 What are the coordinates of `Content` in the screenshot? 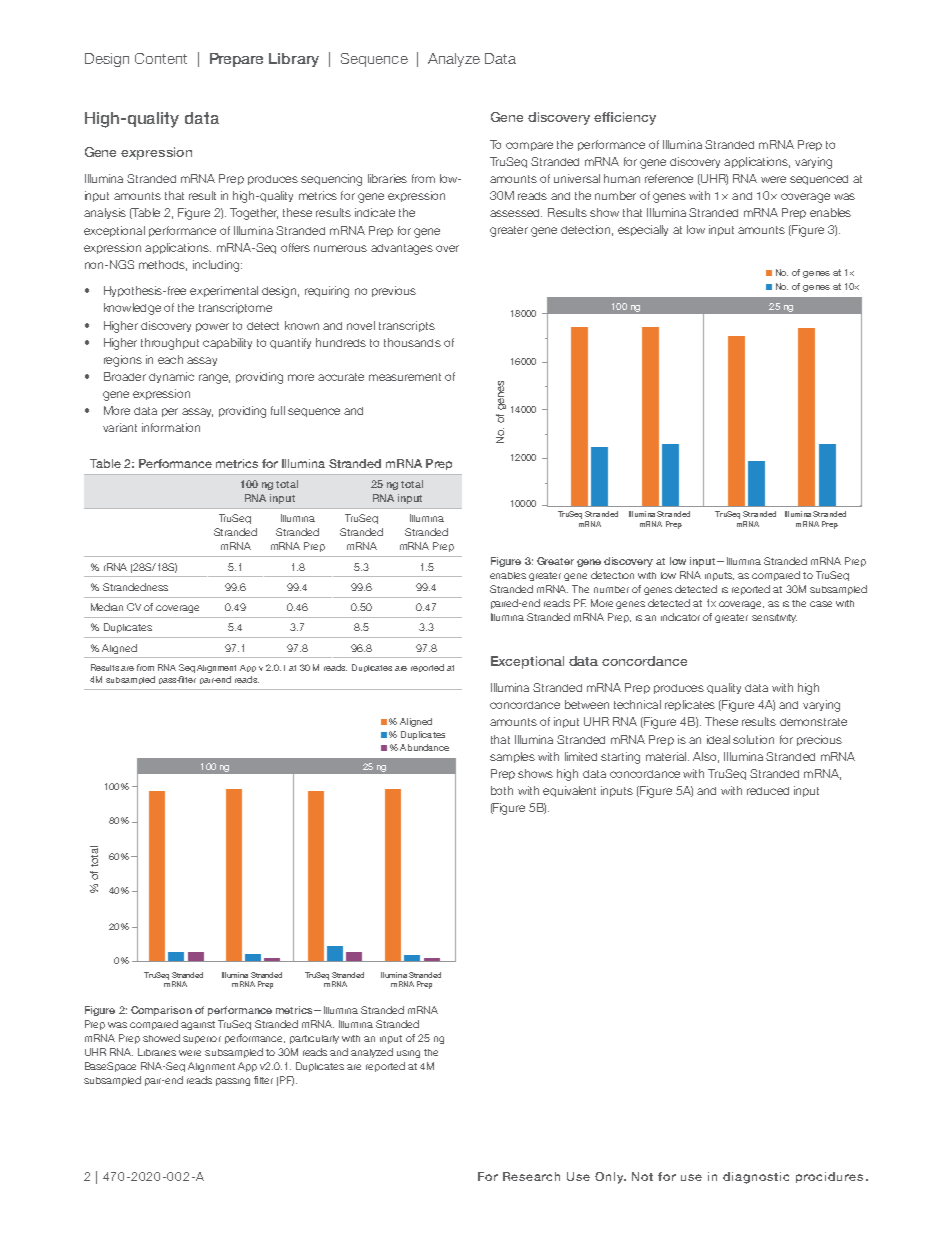 It's located at (161, 58).
